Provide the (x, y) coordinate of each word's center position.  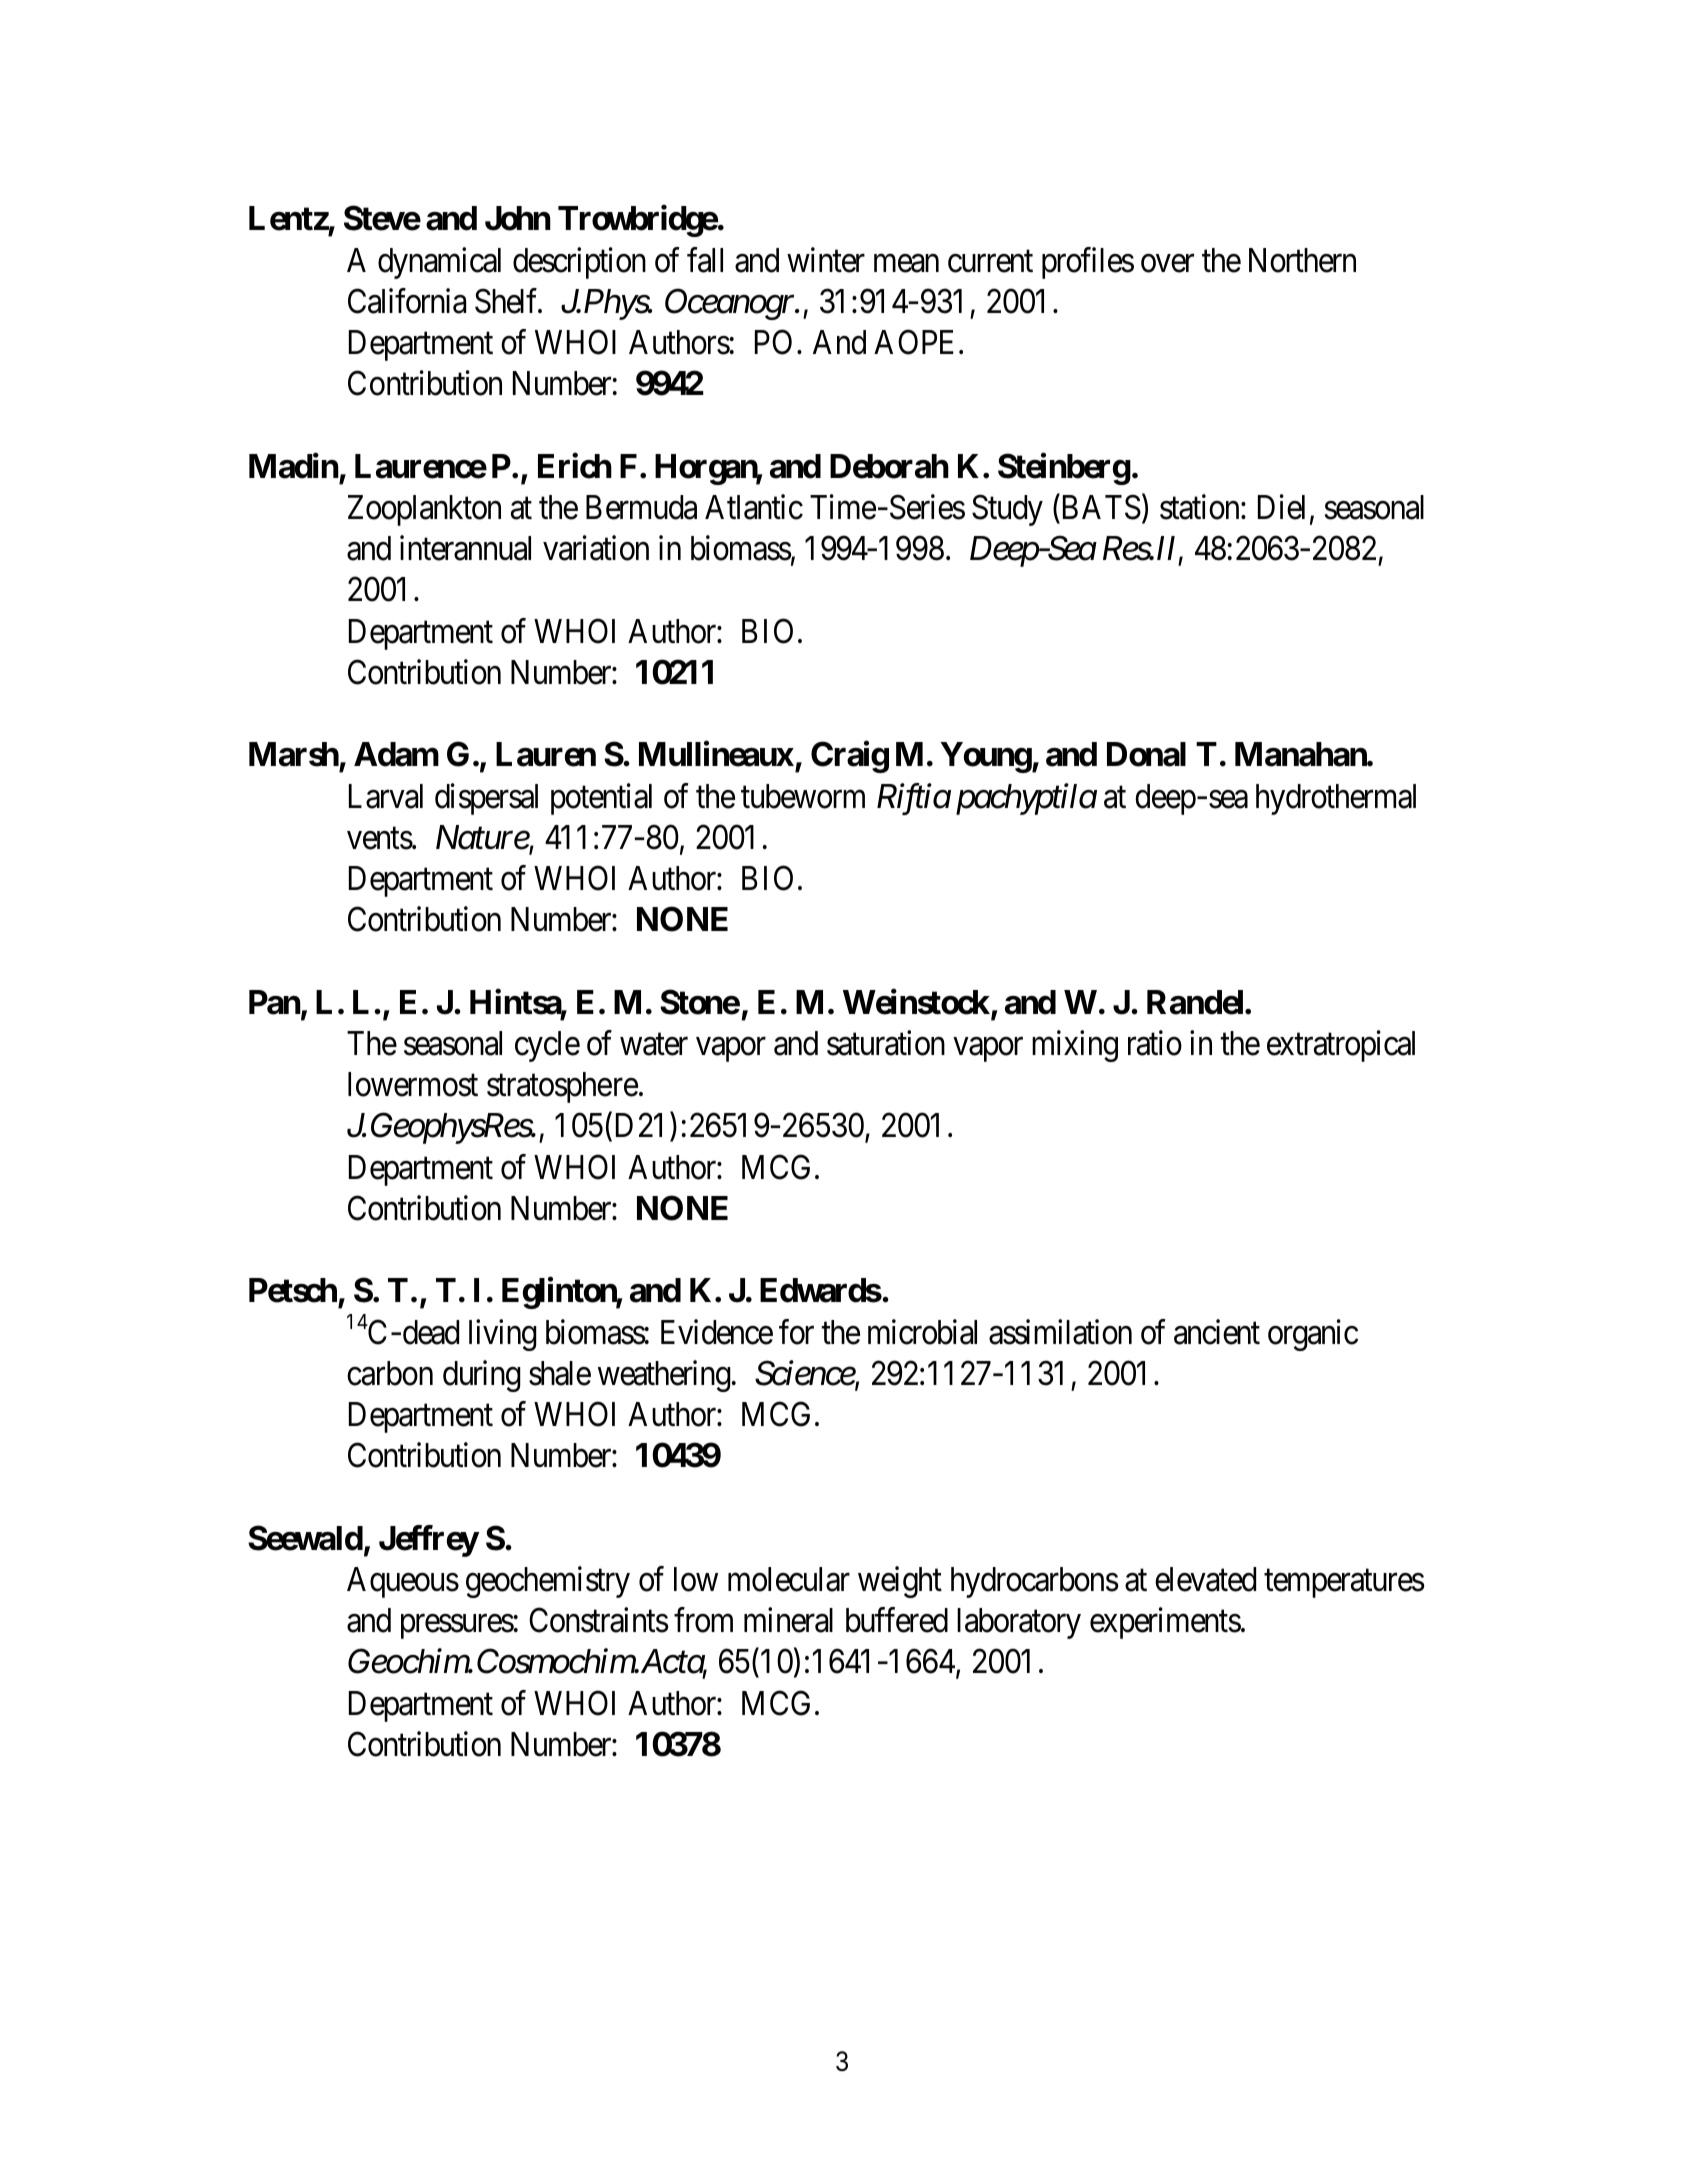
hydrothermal (1336, 799)
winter (826, 260)
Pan (275, 1003)
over (1167, 263)
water (654, 1045)
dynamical (439, 263)
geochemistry (548, 1582)
